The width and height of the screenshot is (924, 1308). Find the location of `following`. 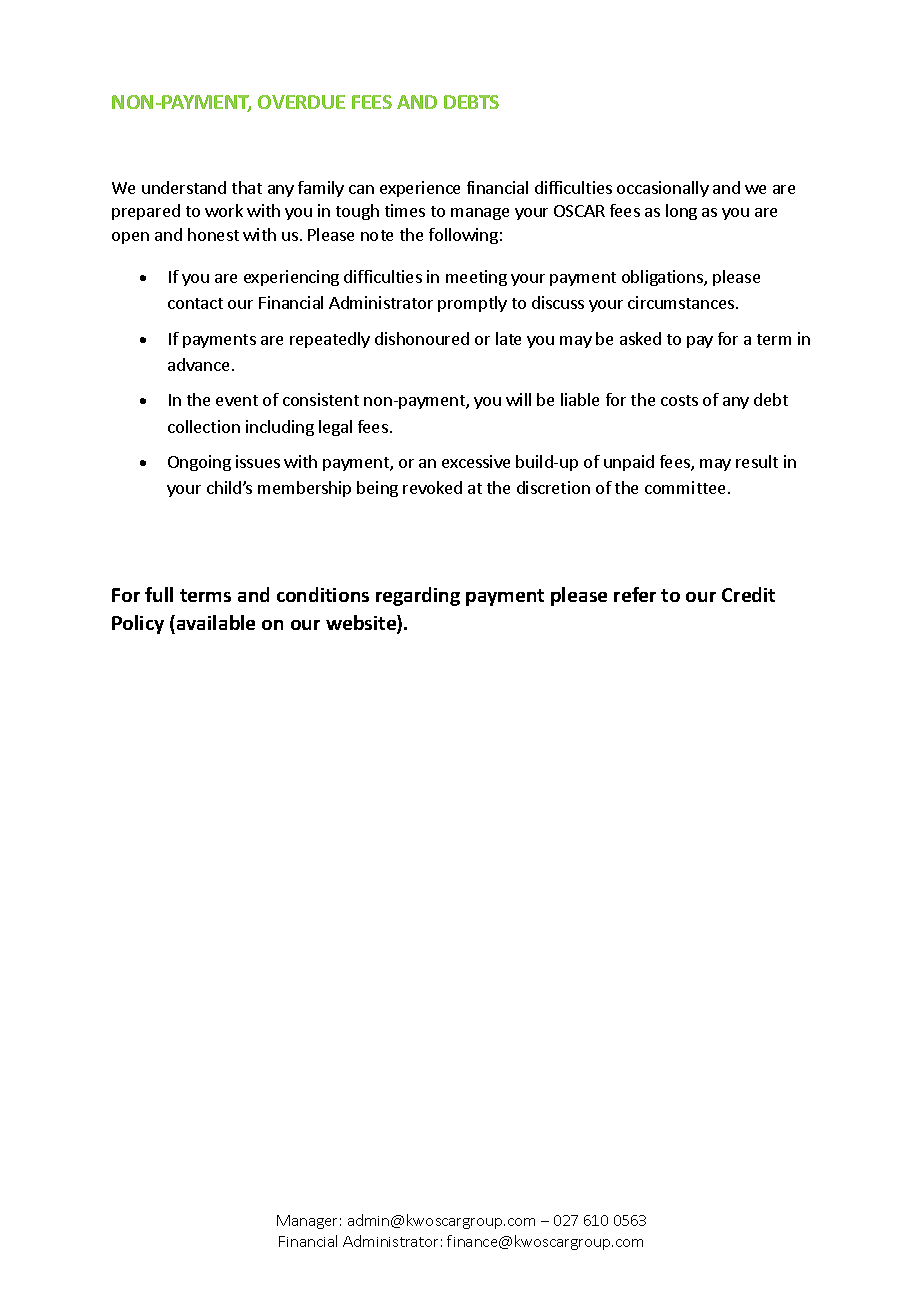

following is located at coordinates (463, 236).
